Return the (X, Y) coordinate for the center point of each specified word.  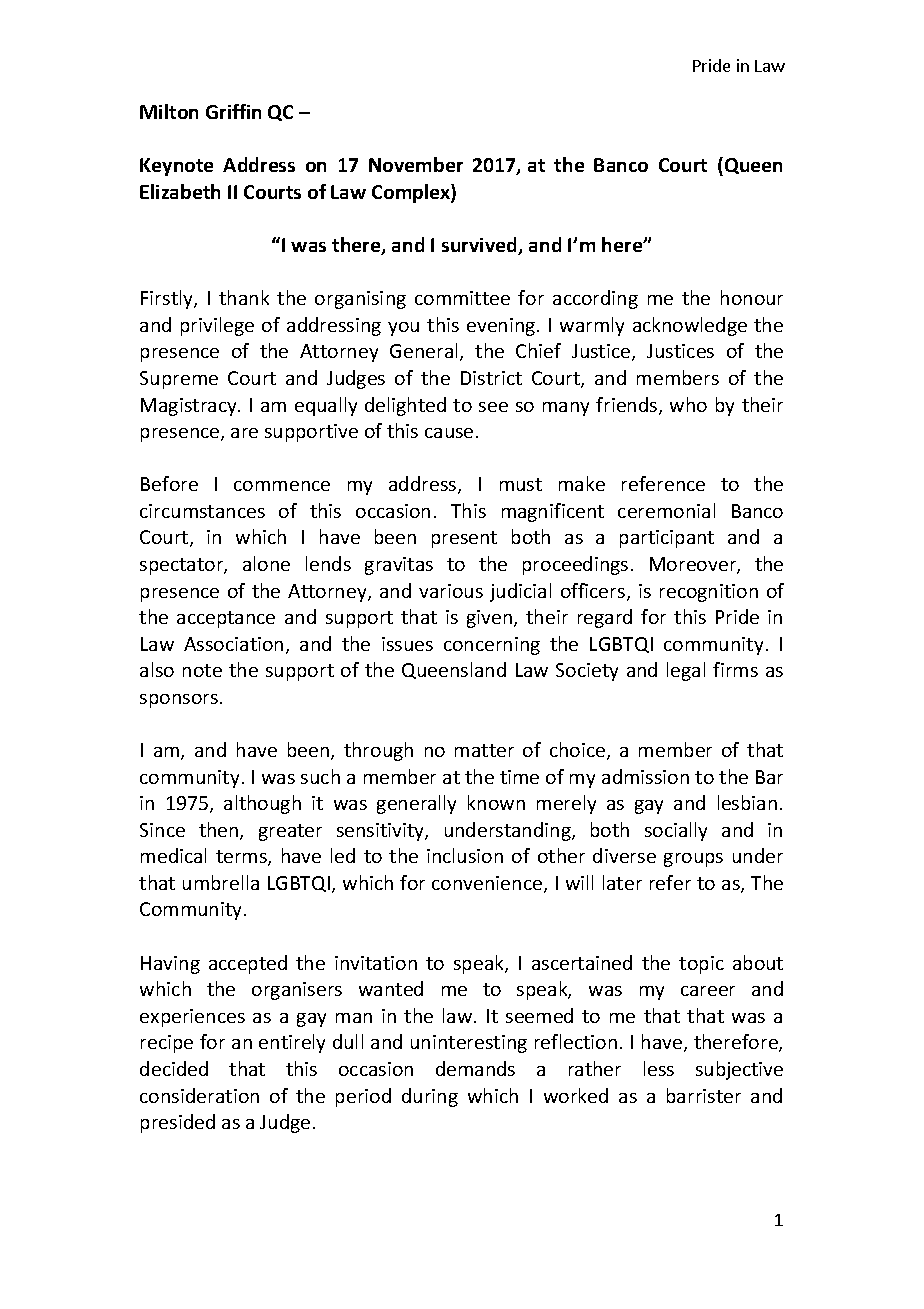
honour (752, 297)
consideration (199, 1095)
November (416, 164)
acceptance (226, 619)
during (430, 1097)
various (451, 591)
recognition (709, 593)
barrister (704, 1095)
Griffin (233, 111)
